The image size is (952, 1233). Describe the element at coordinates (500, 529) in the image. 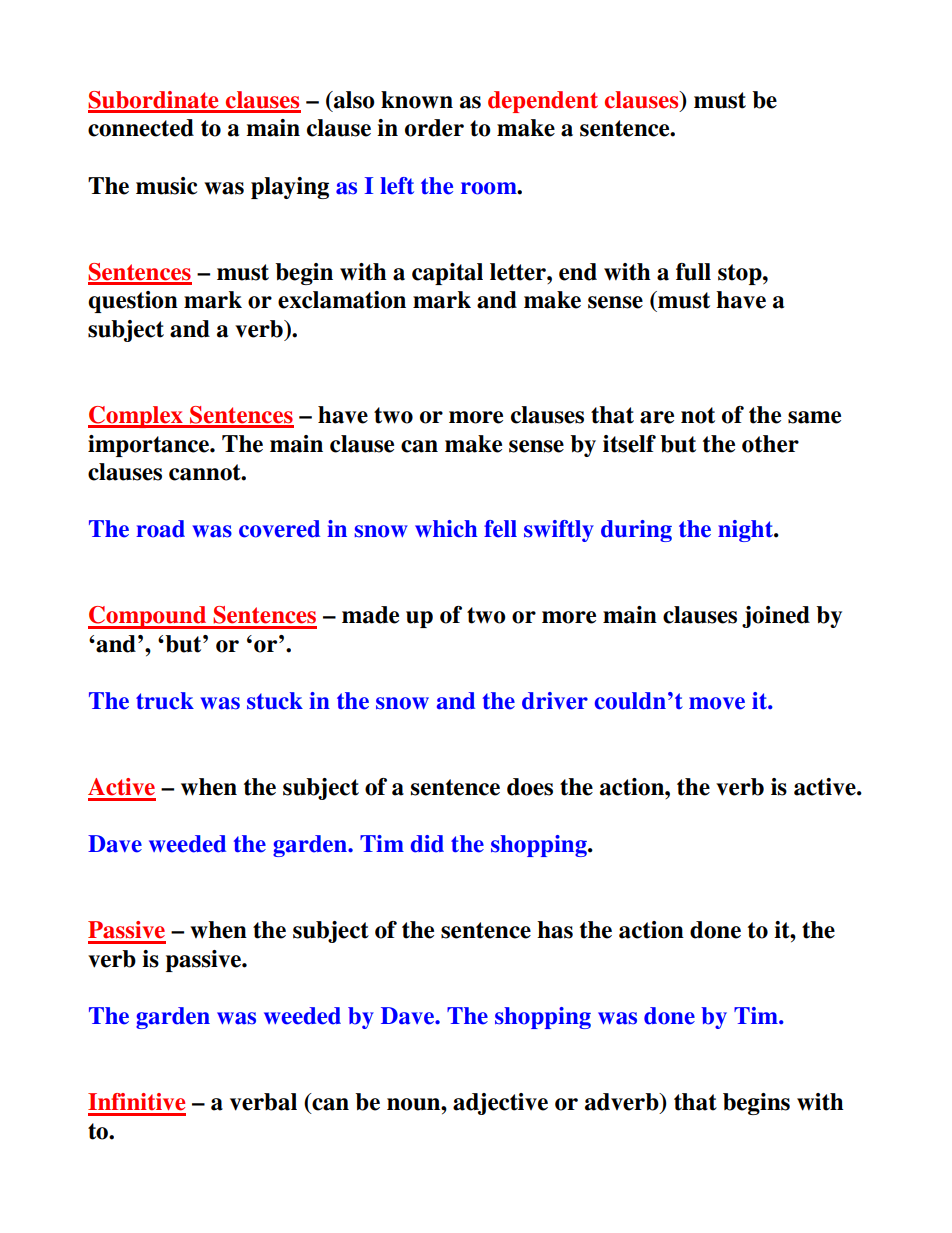

I see `fell` at that location.
